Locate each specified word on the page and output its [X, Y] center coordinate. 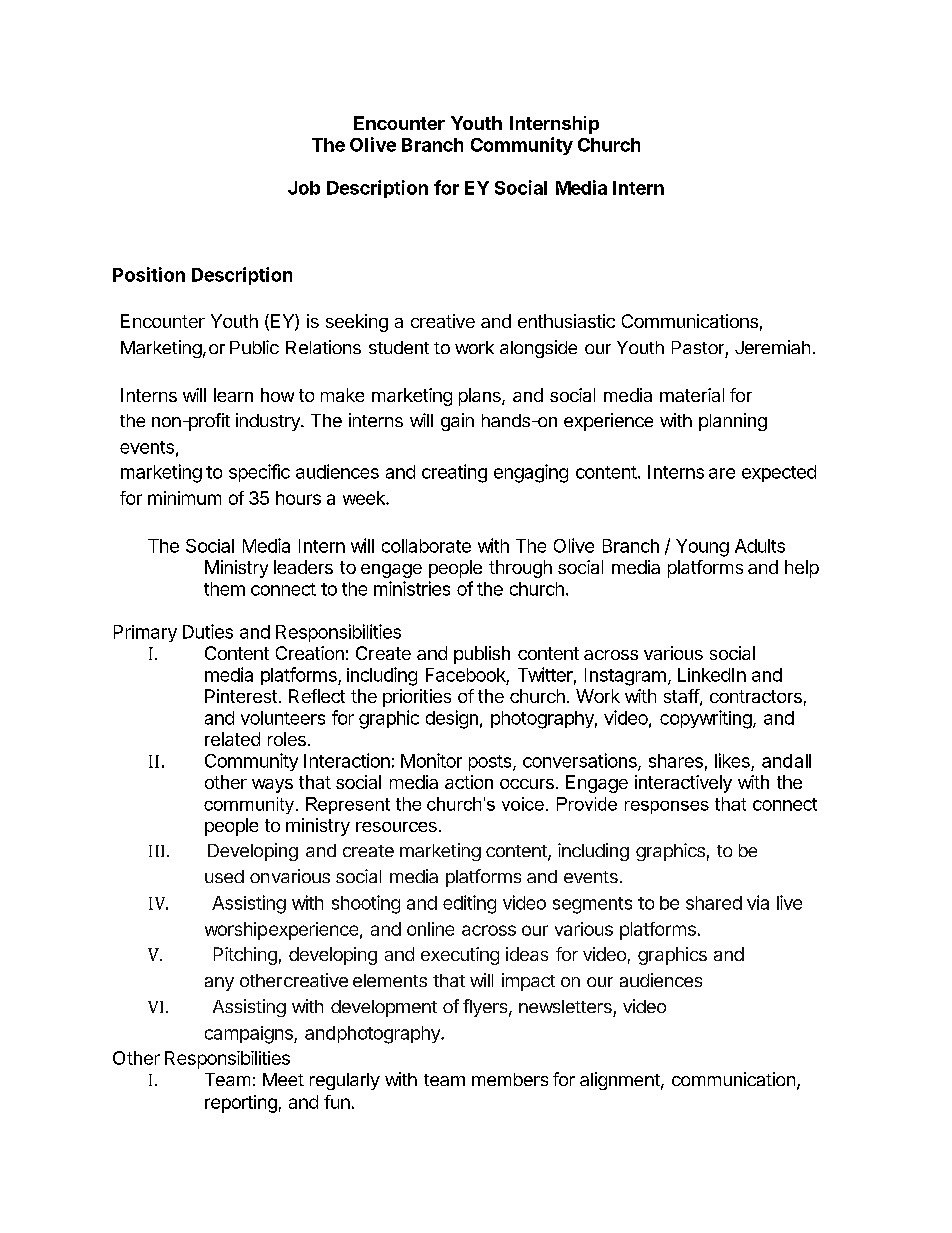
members [510, 1079]
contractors [756, 696]
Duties [208, 631]
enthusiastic [566, 321]
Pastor [698, 347]
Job [304, 188]
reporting [241, 1104]
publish [482, 655]
